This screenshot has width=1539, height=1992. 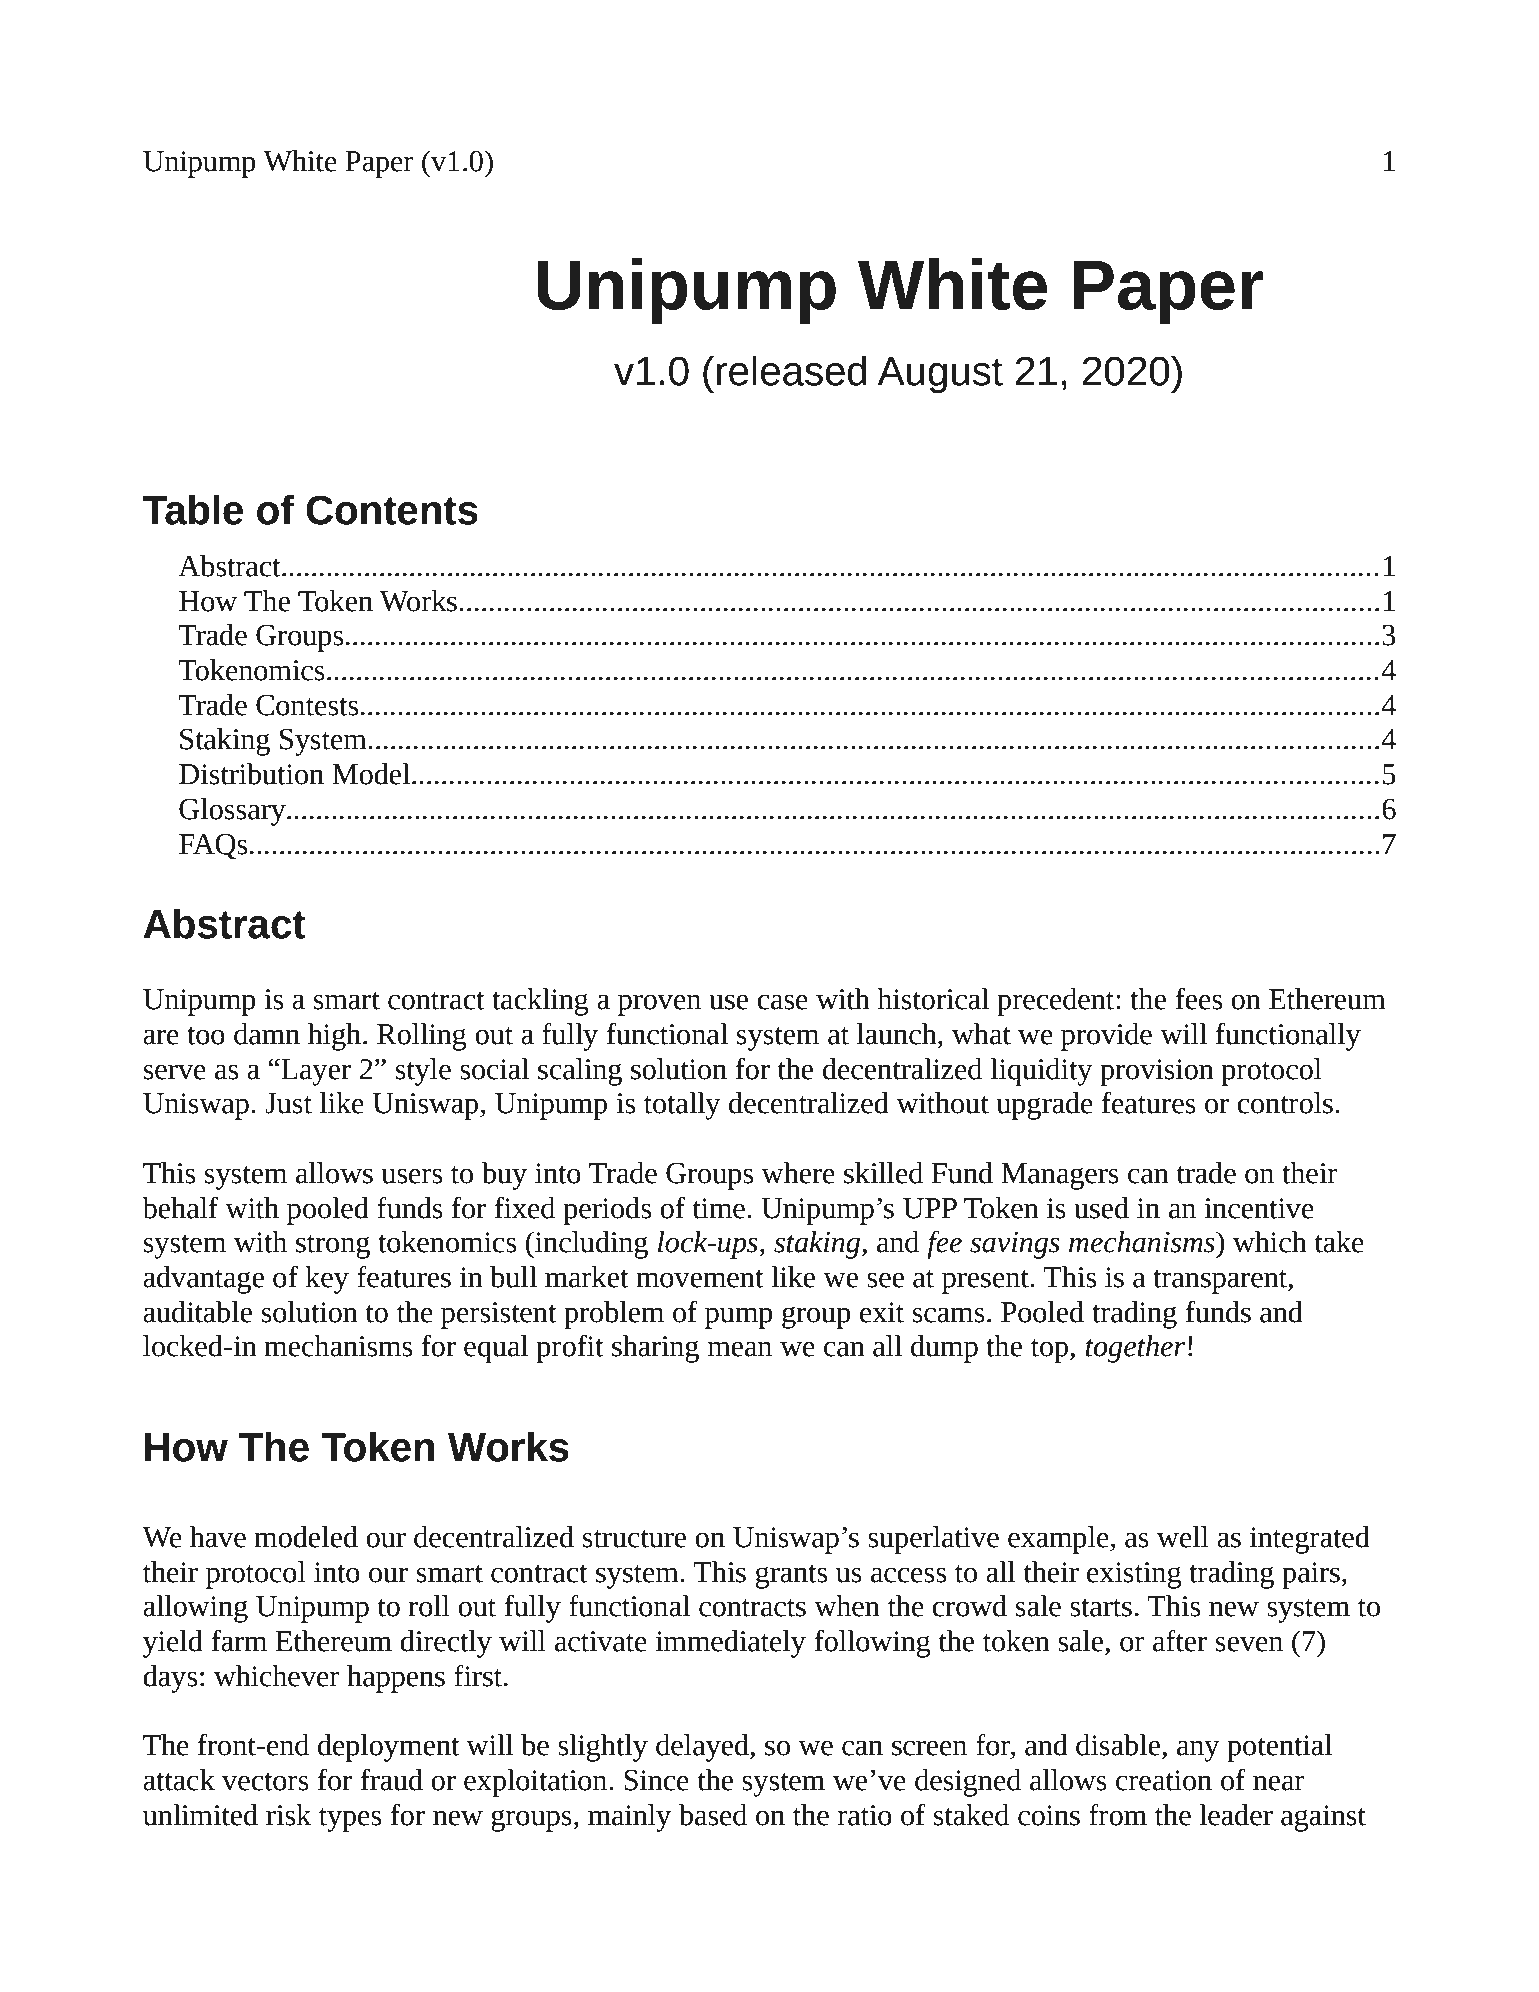 I want to click on Contents, so click(x=392, y=510).
